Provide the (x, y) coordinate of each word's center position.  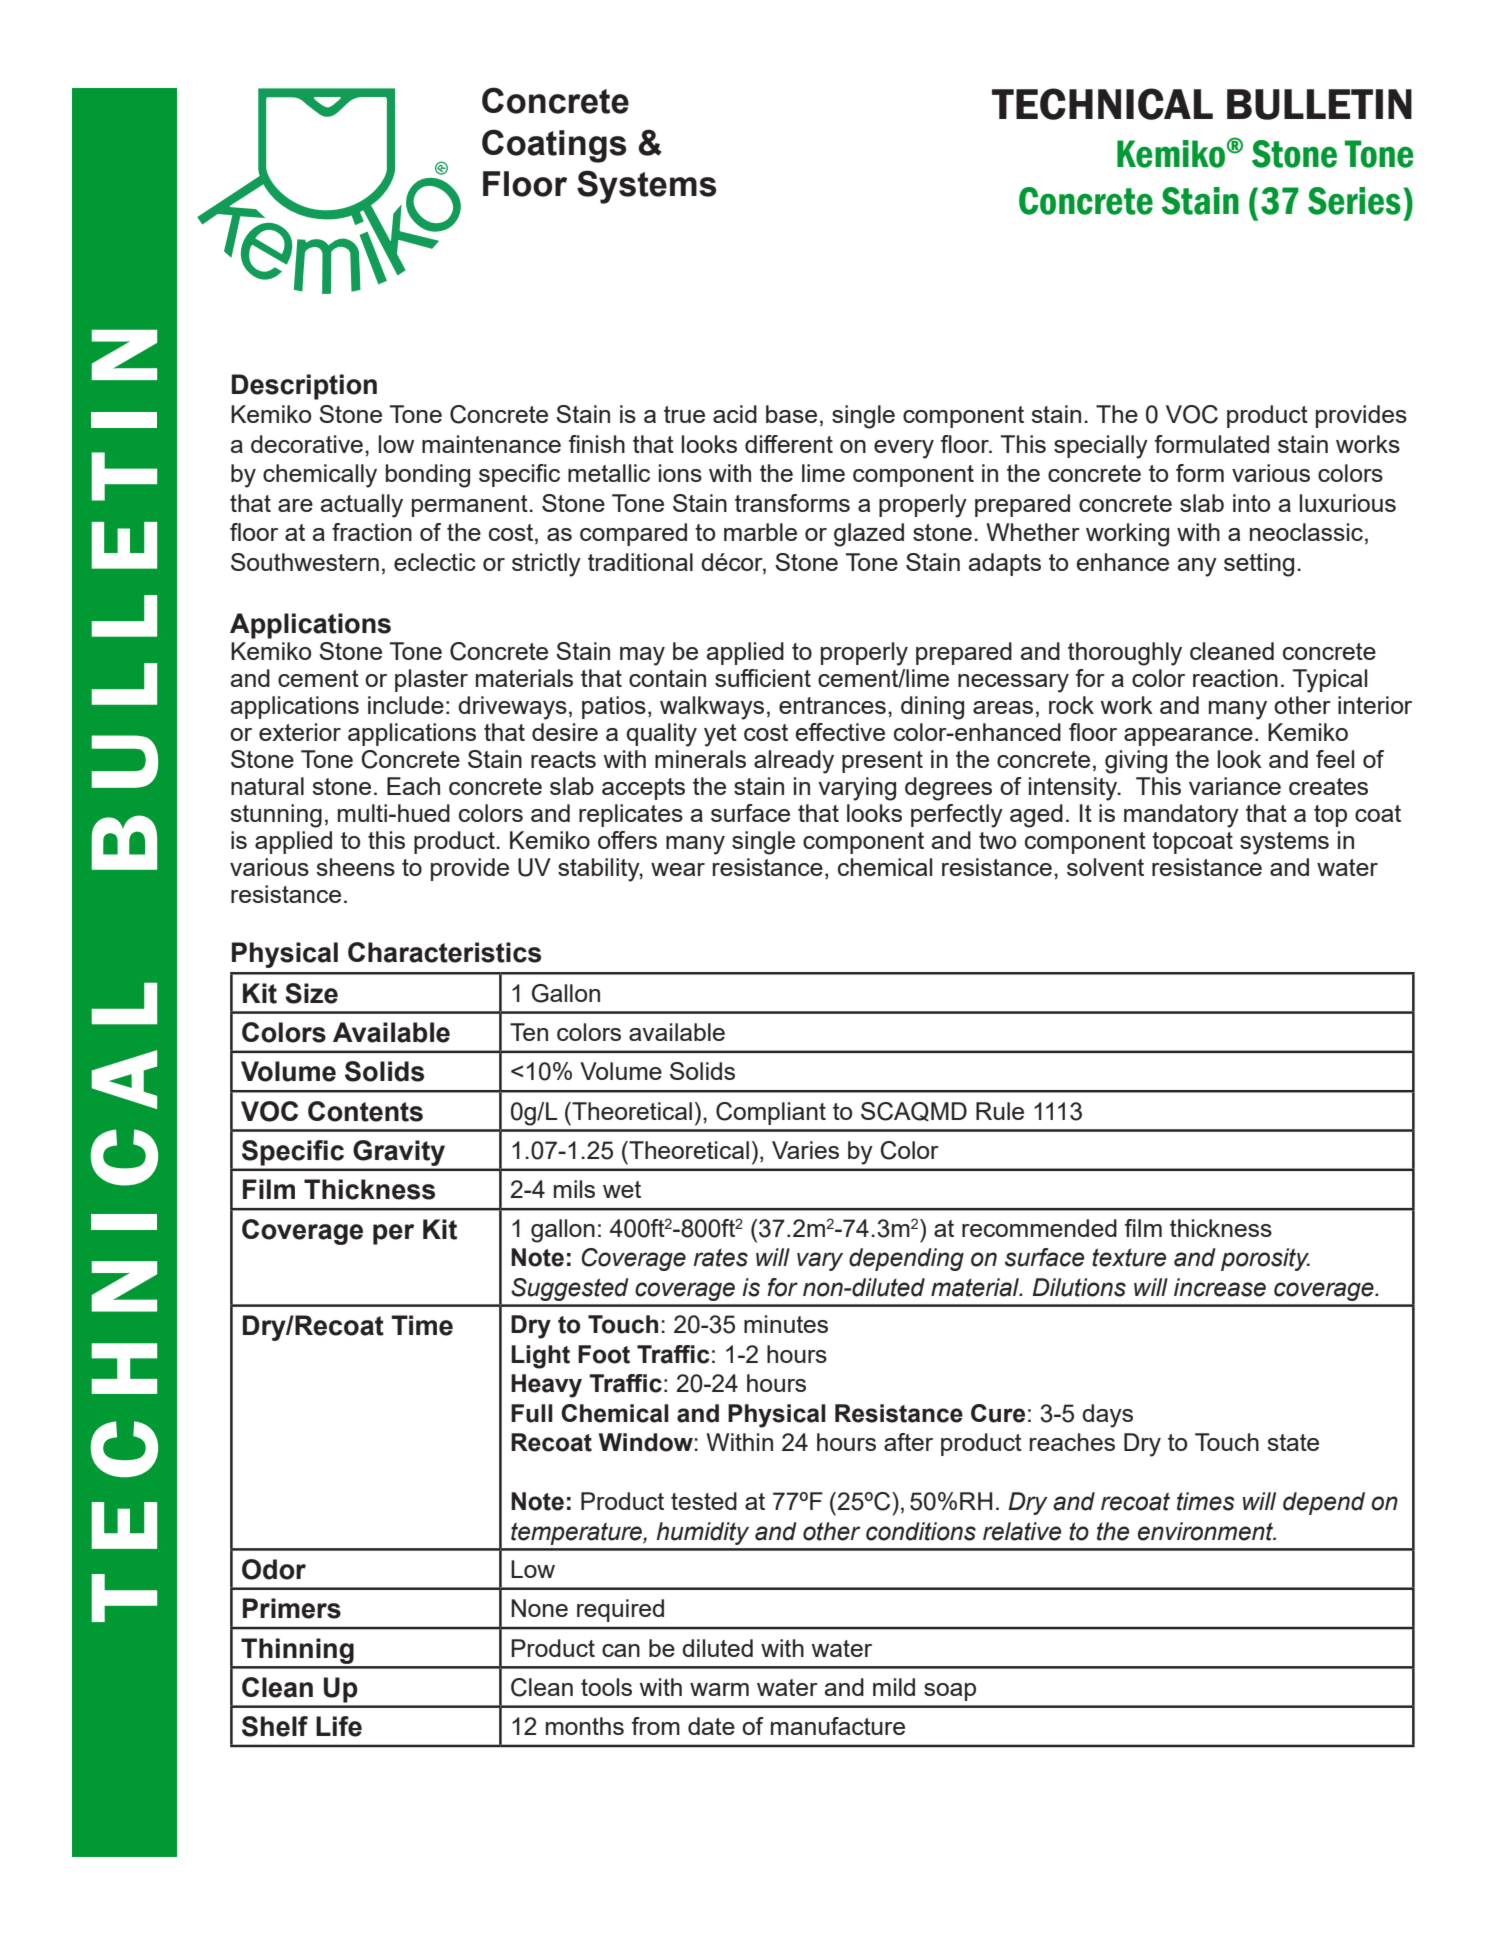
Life (339, 1726)
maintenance (491, 444)
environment (1206, 1531)
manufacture (838, 1726)
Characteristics (444, 952)
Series (1354, 201)
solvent (1105, 867)
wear (678, 869)
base (791, 414)
